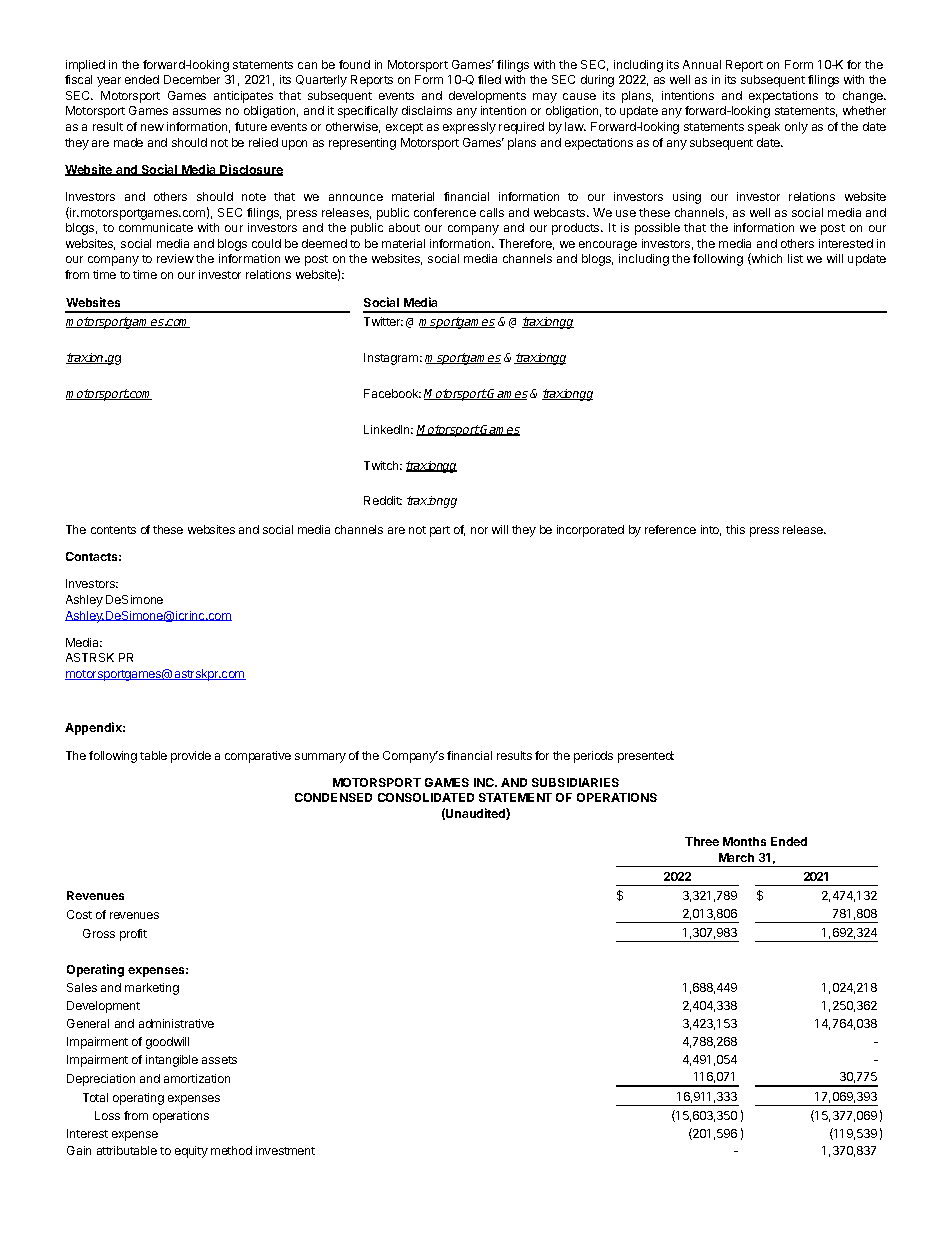 The image size is (952, 1233). What do you see at coordinates (191, 1152) in the page?
I see `equity` at bounding box center [191, 1152].
